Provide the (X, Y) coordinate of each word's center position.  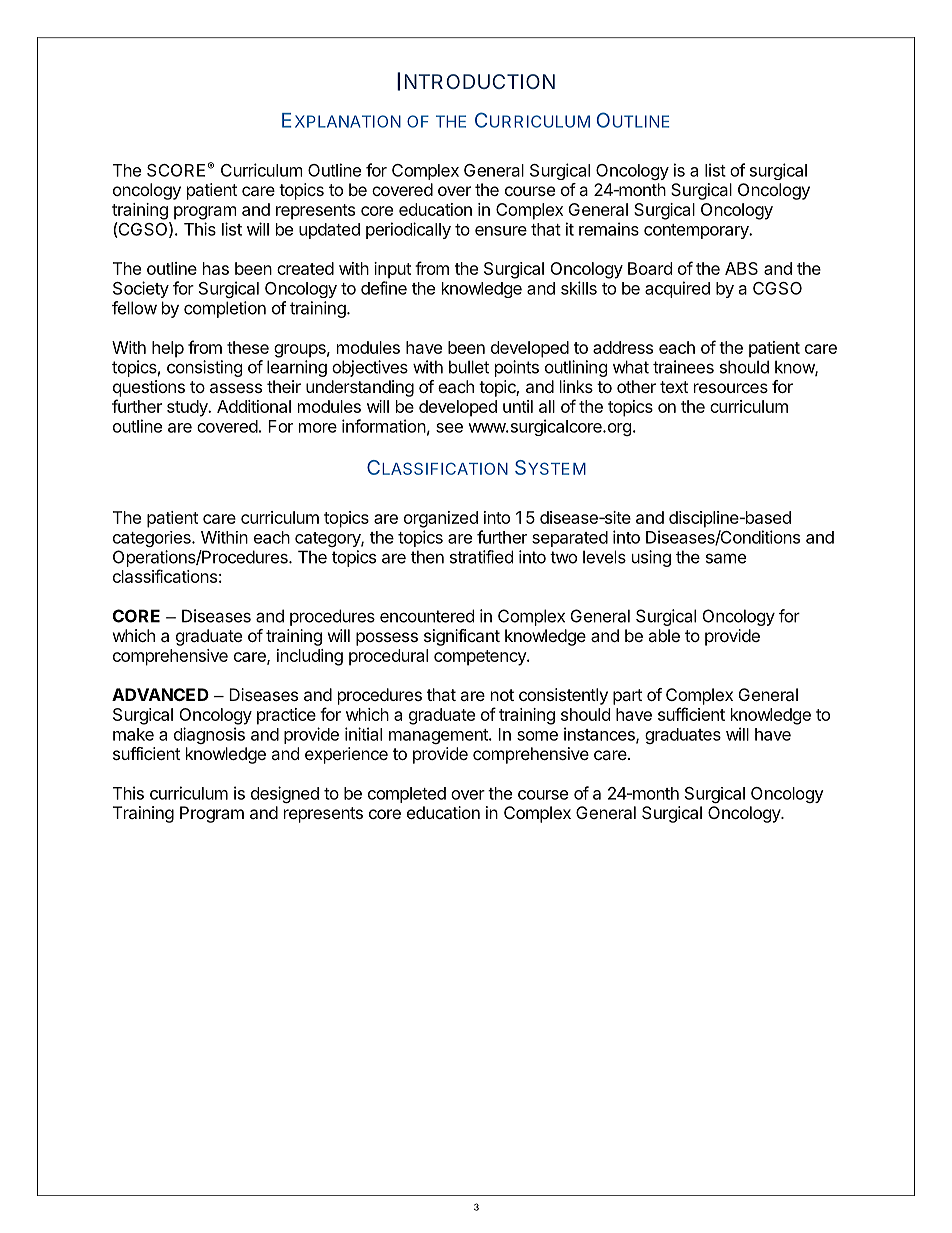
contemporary (697, 231)
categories (153, 539)
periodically (408, 230)
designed (285, 794)
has (216, 268)
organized (441, 519)
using (651, 558)
